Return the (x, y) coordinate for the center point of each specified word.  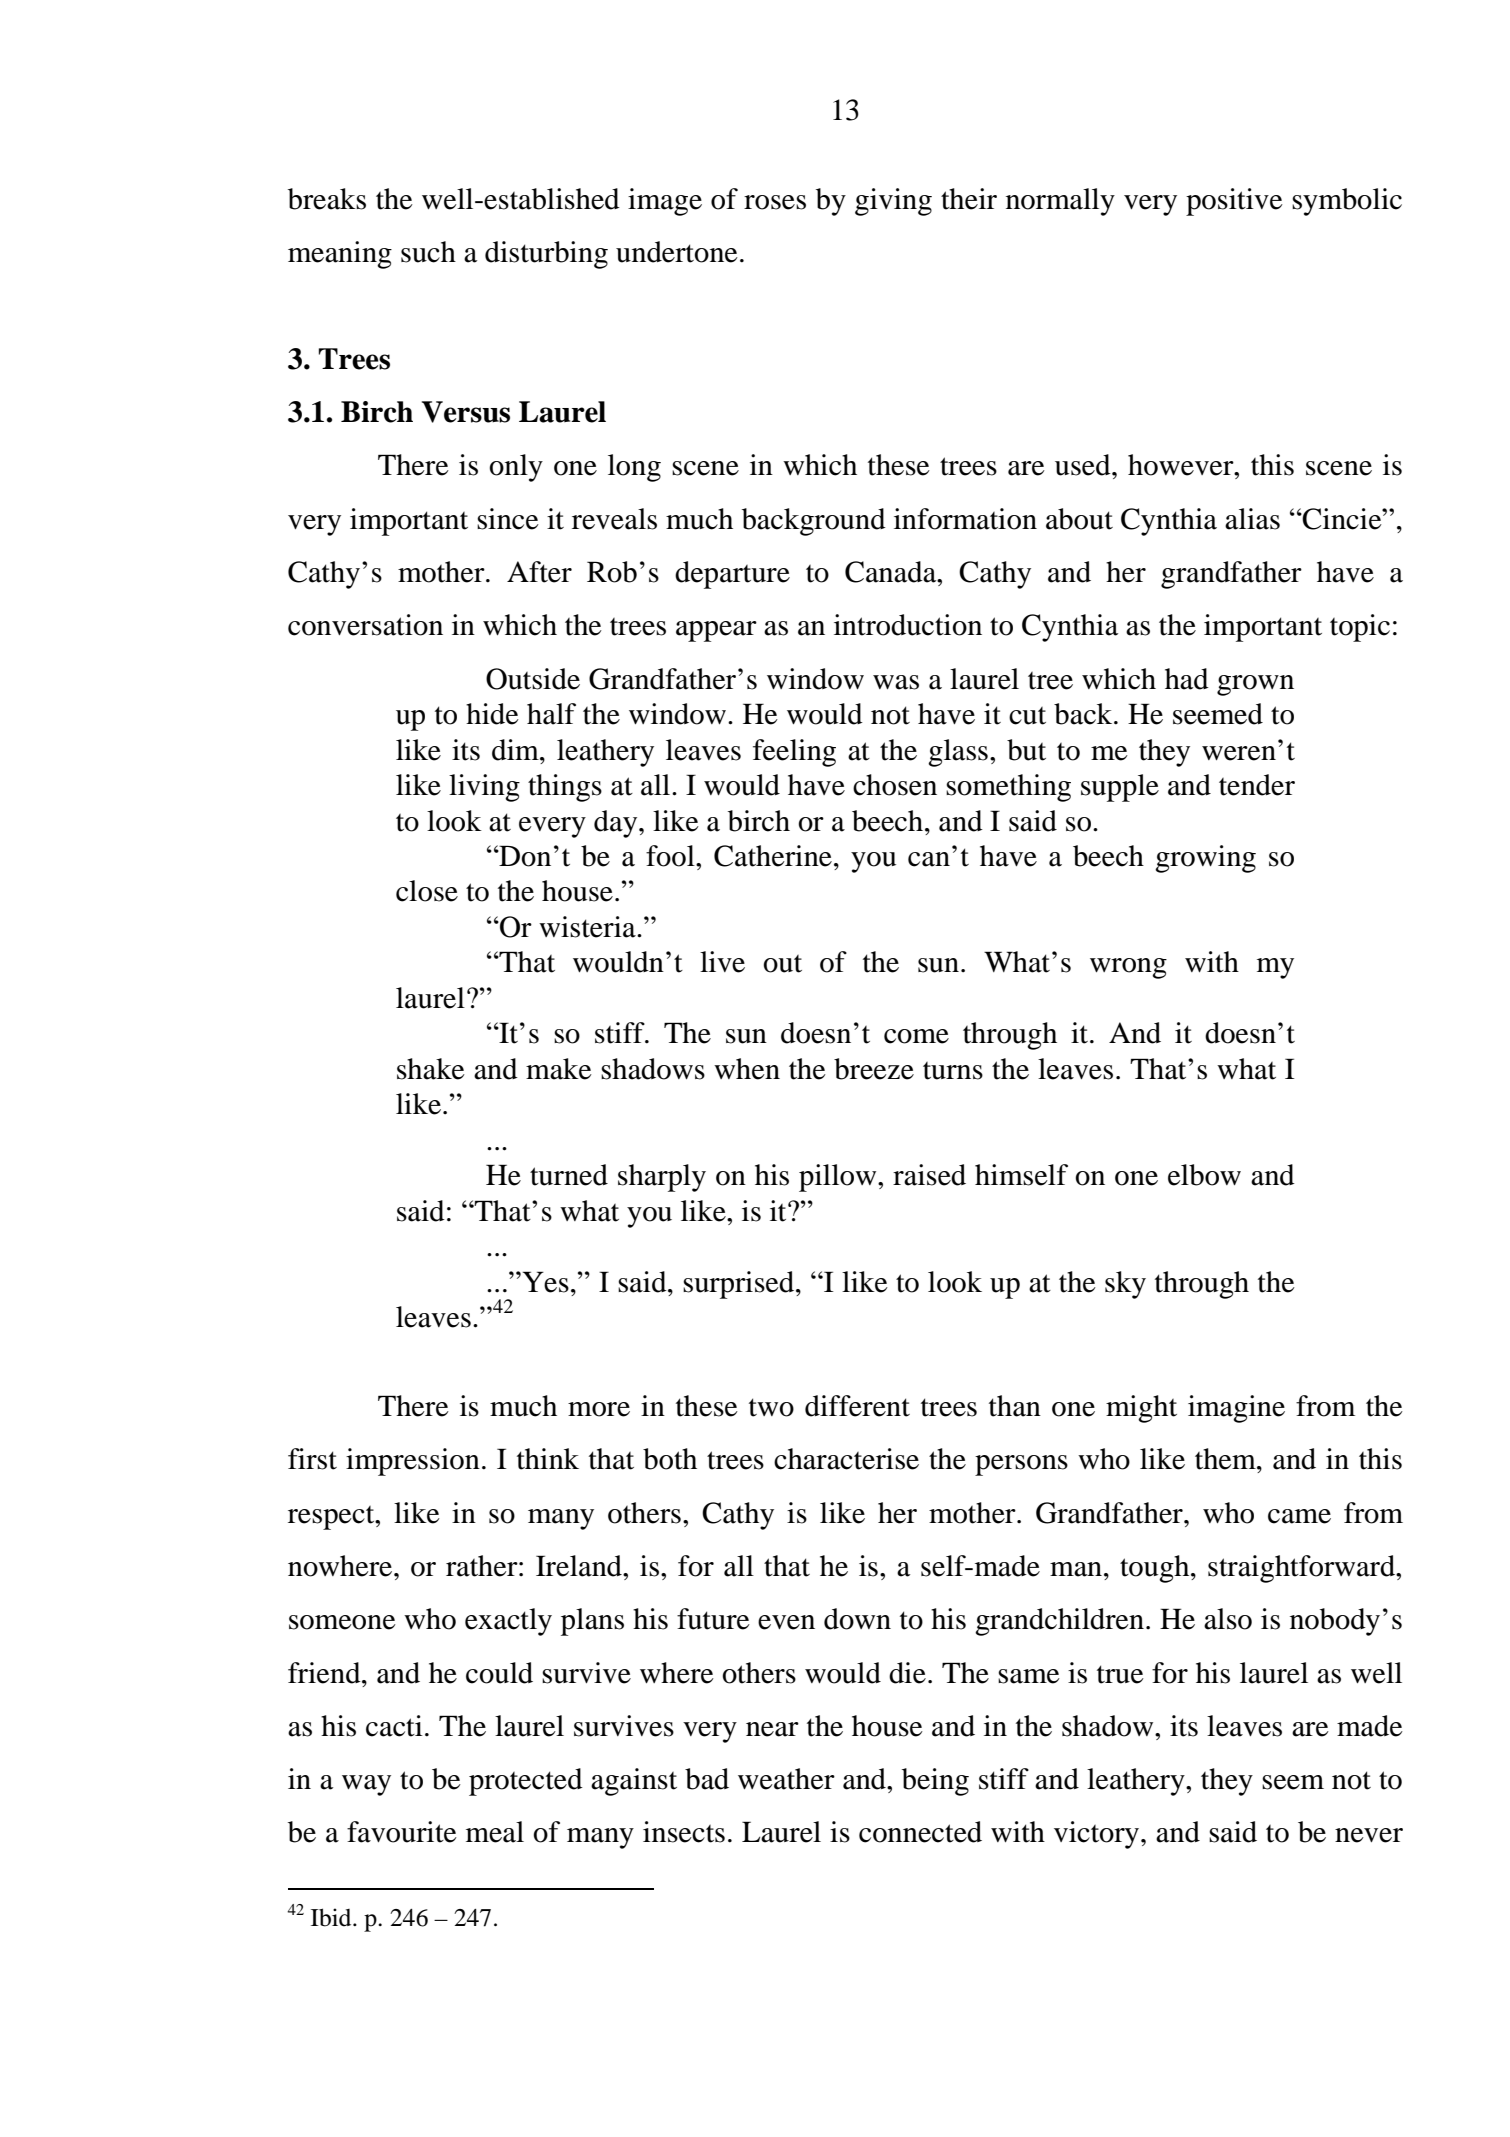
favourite (402, 1832)
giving (893, 202)
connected (920, 1832)
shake (431, 1069)
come (916, 1036)
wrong (1128, 968)
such (428, 252)
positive (1234, 202)
